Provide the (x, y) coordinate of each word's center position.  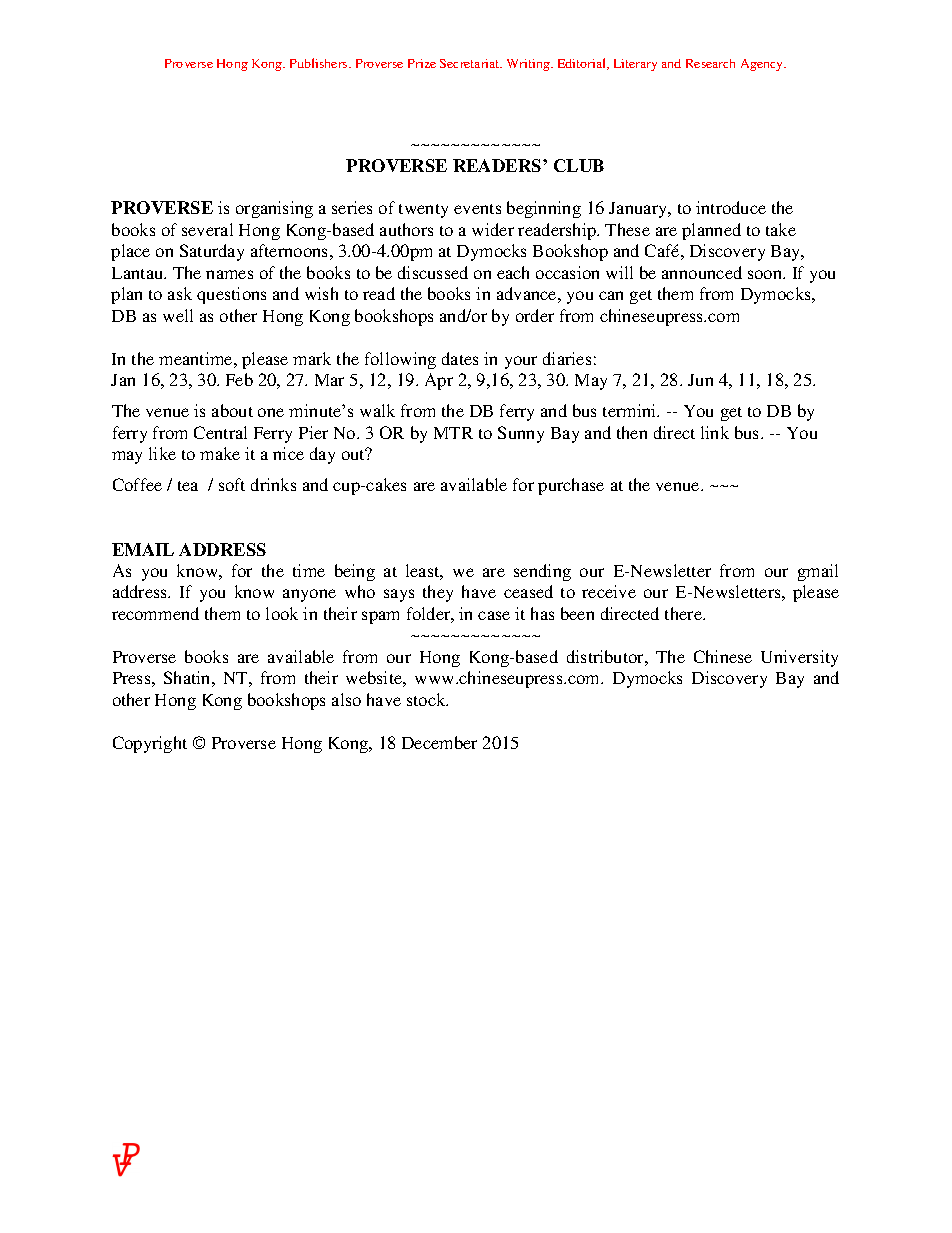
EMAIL (143, 549)
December (439, 742)
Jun (700, 380)
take (781, 229)
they (438, 593)
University (799, 658)
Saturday (212, 252)
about (232, 410)
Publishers (320, 63)
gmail (818, 572)
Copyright (150, 744)
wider (493, 229)
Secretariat (471, 63)
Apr (439, 381)
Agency (763, 65)
